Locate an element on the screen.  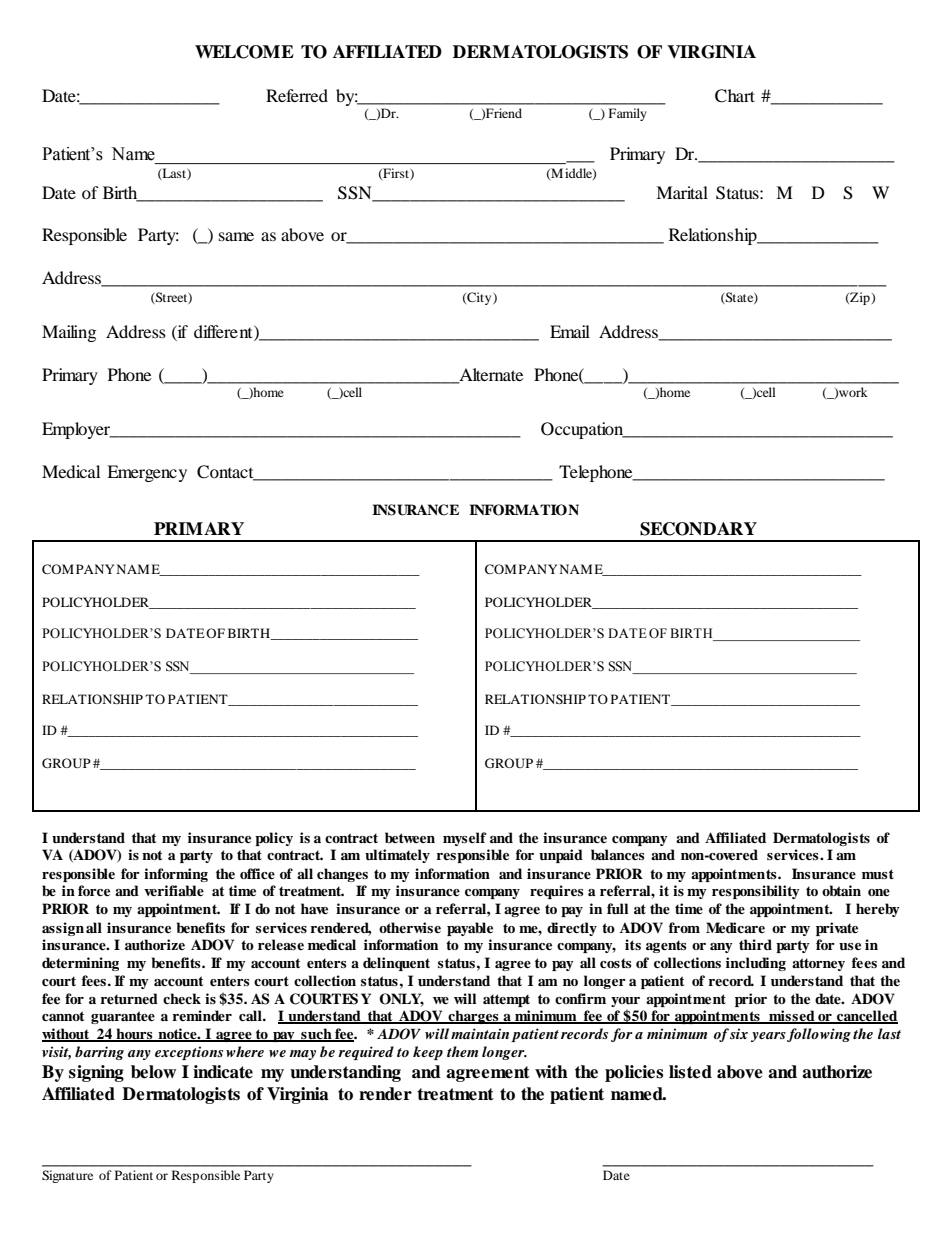
Emergency is located at coordinates (147, 473).
